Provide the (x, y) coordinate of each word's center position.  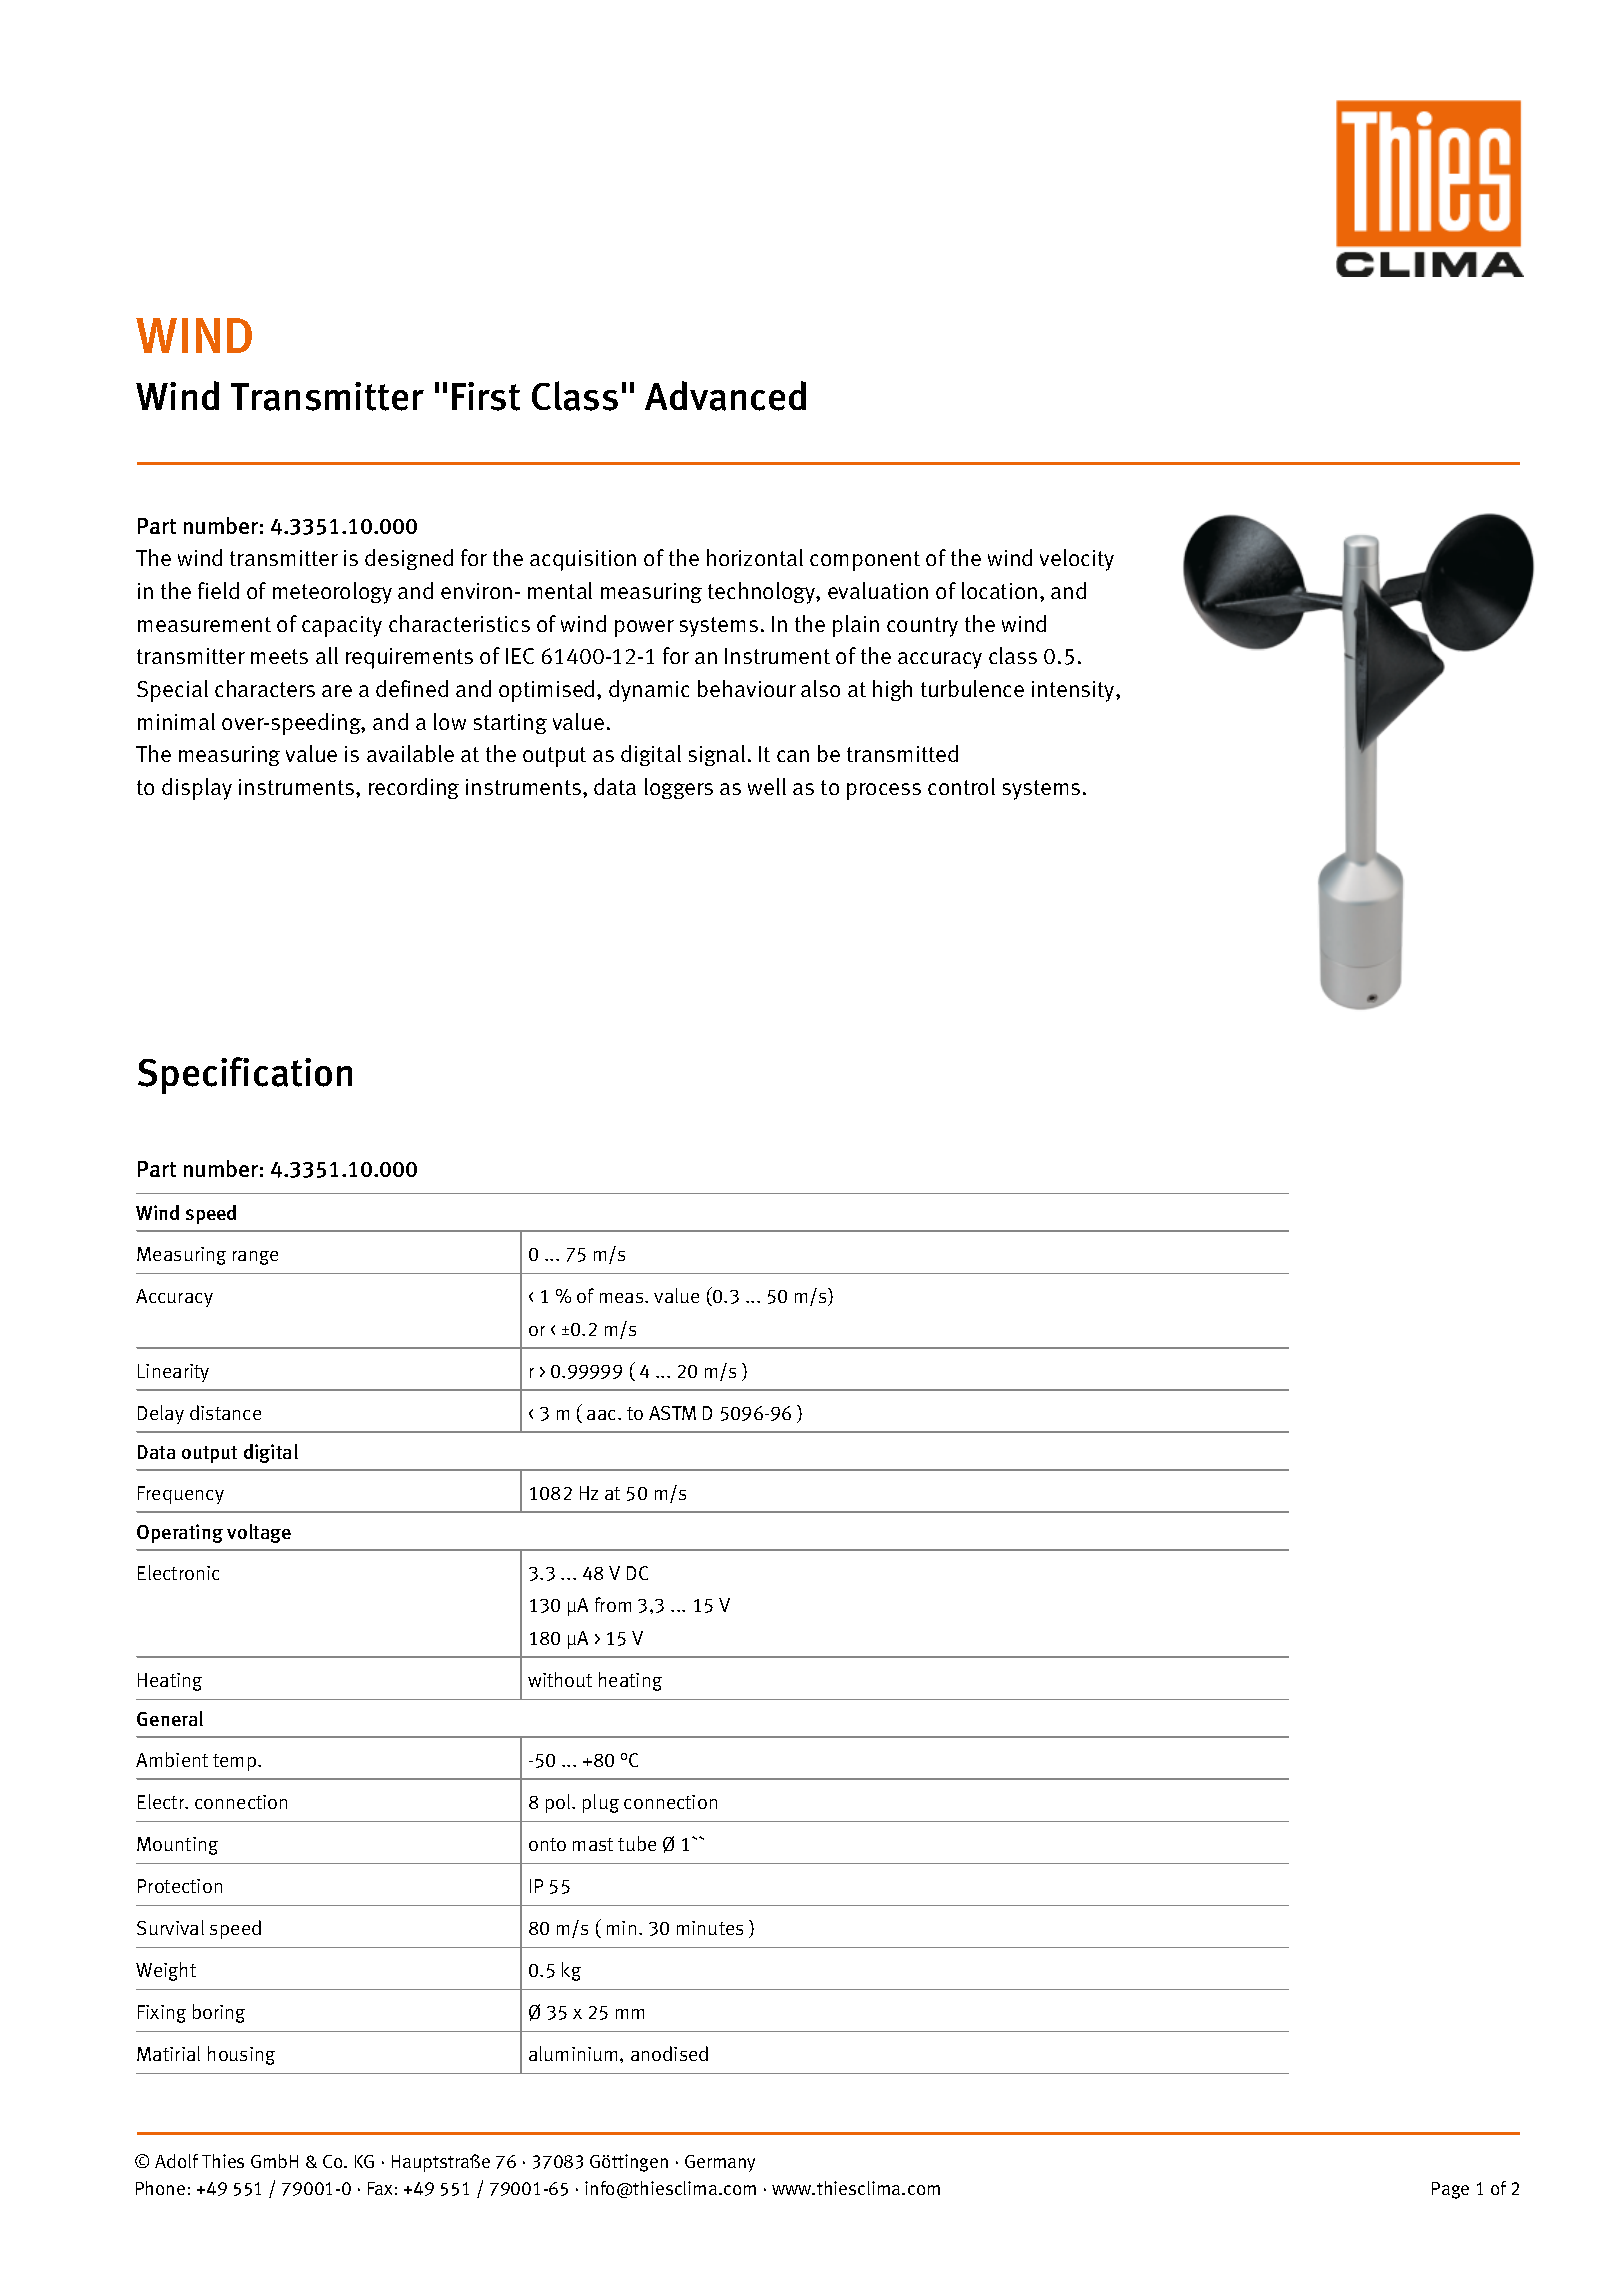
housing (241, 2055)
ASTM (672, 1413)
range (255, 1258)
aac (603, 1415)
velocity (1077, 560)
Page (1450, 2190)
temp (236, 1762)
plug (601, 1803)
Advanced (725, 396)
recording (414, 788)
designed (409, 559)
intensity (1074, 691)
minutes (710, 1928)
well (767, 786)
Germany (720, 2163)
